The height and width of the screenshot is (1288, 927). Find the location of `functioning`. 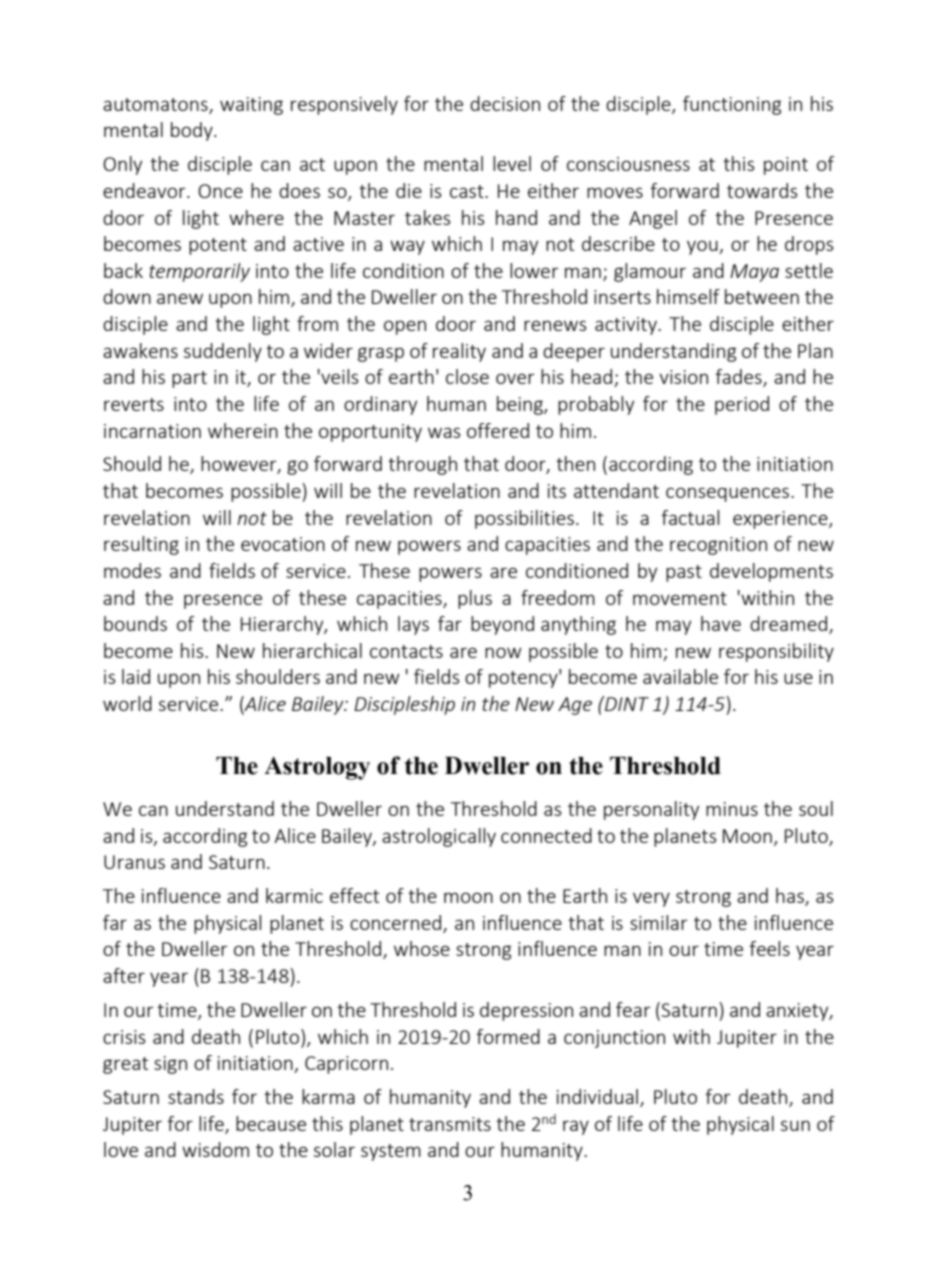

functioning is located at coordinates (732, 105).
